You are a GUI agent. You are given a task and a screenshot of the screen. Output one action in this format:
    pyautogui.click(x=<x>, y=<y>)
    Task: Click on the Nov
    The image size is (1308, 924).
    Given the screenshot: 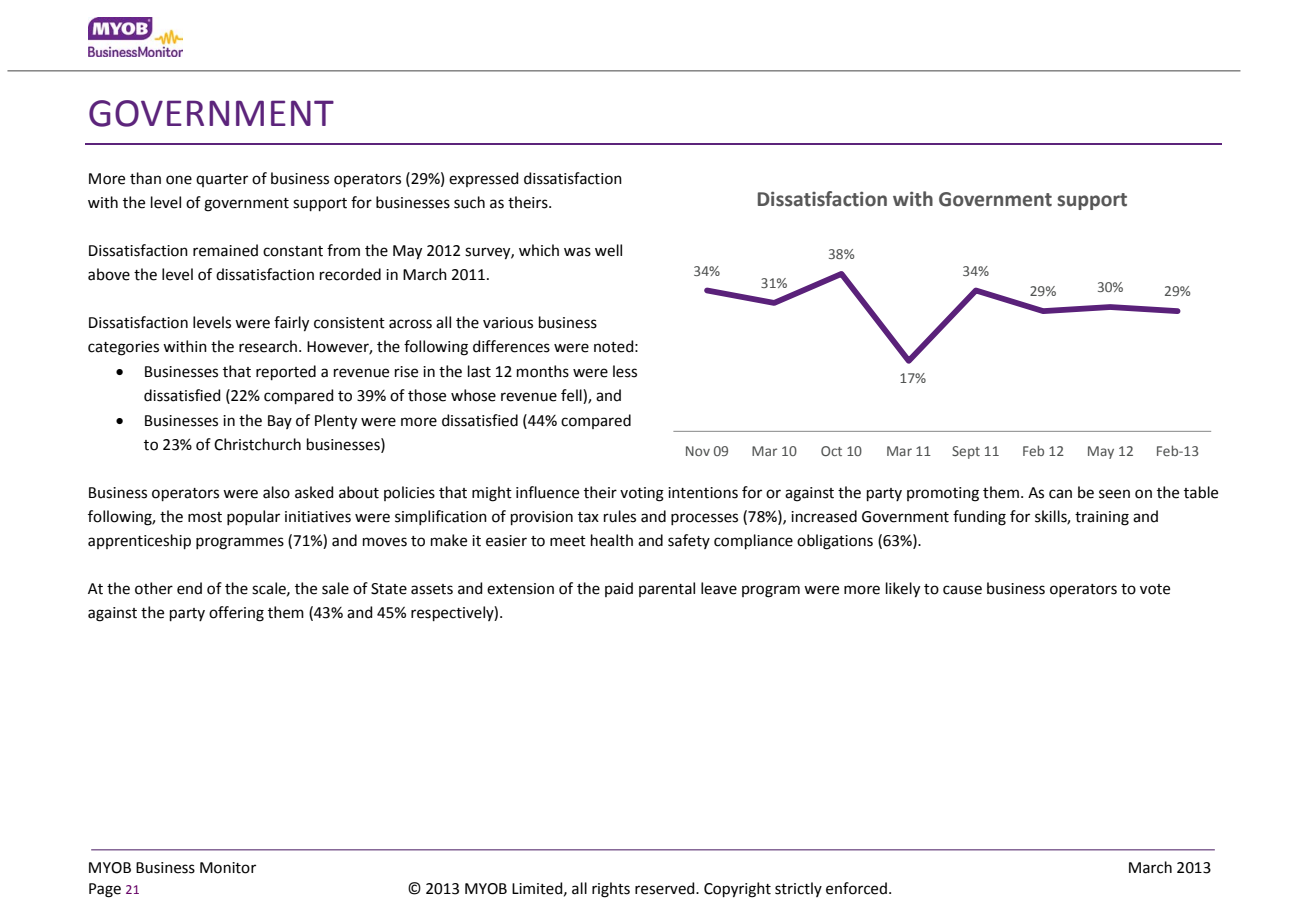 What is the action you would take?
    pyautogui.click(x=698, y=451)
